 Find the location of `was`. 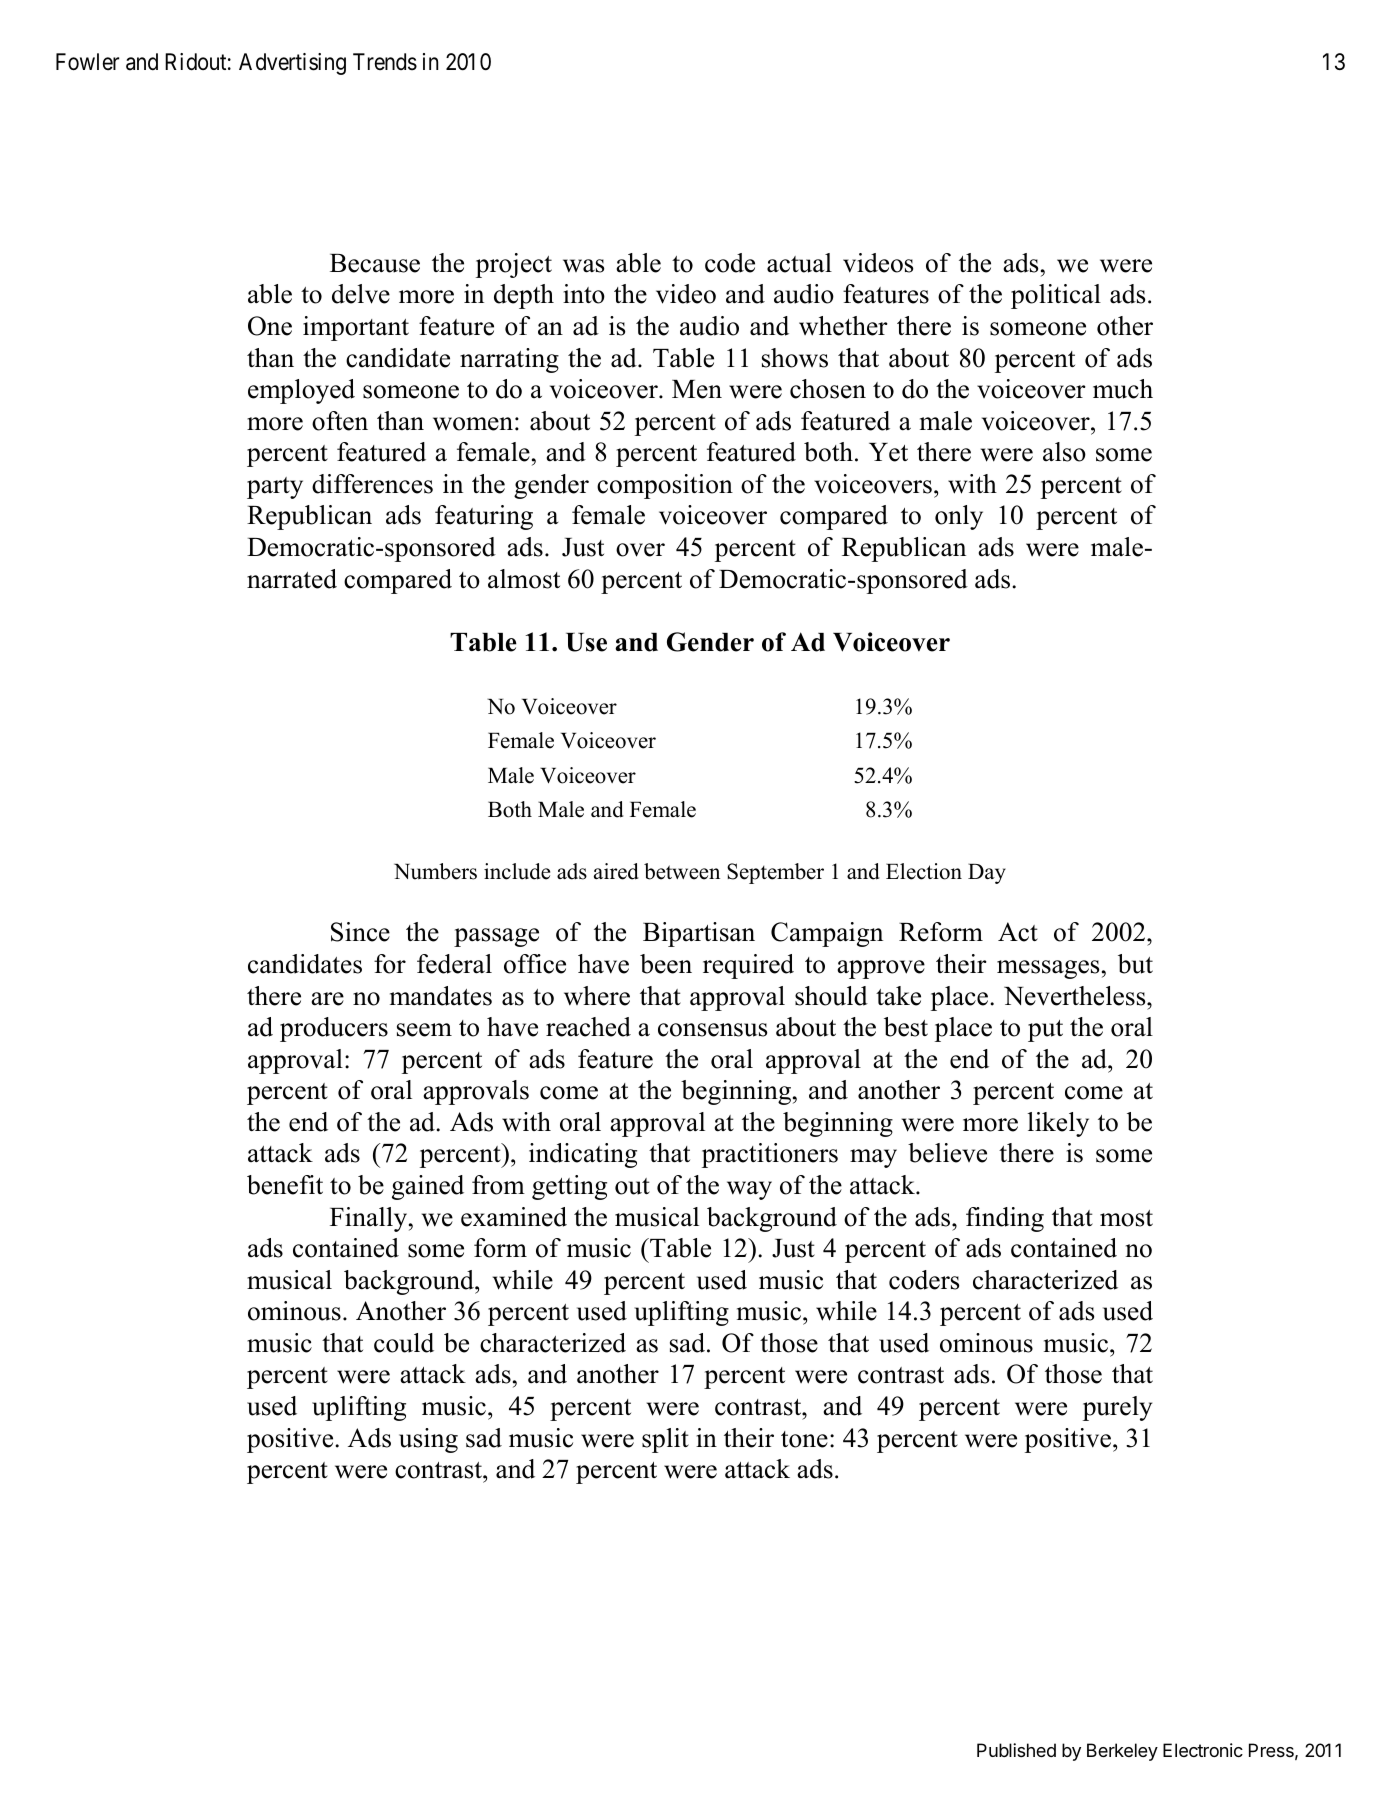

was is located at coordinates (583, 266).
